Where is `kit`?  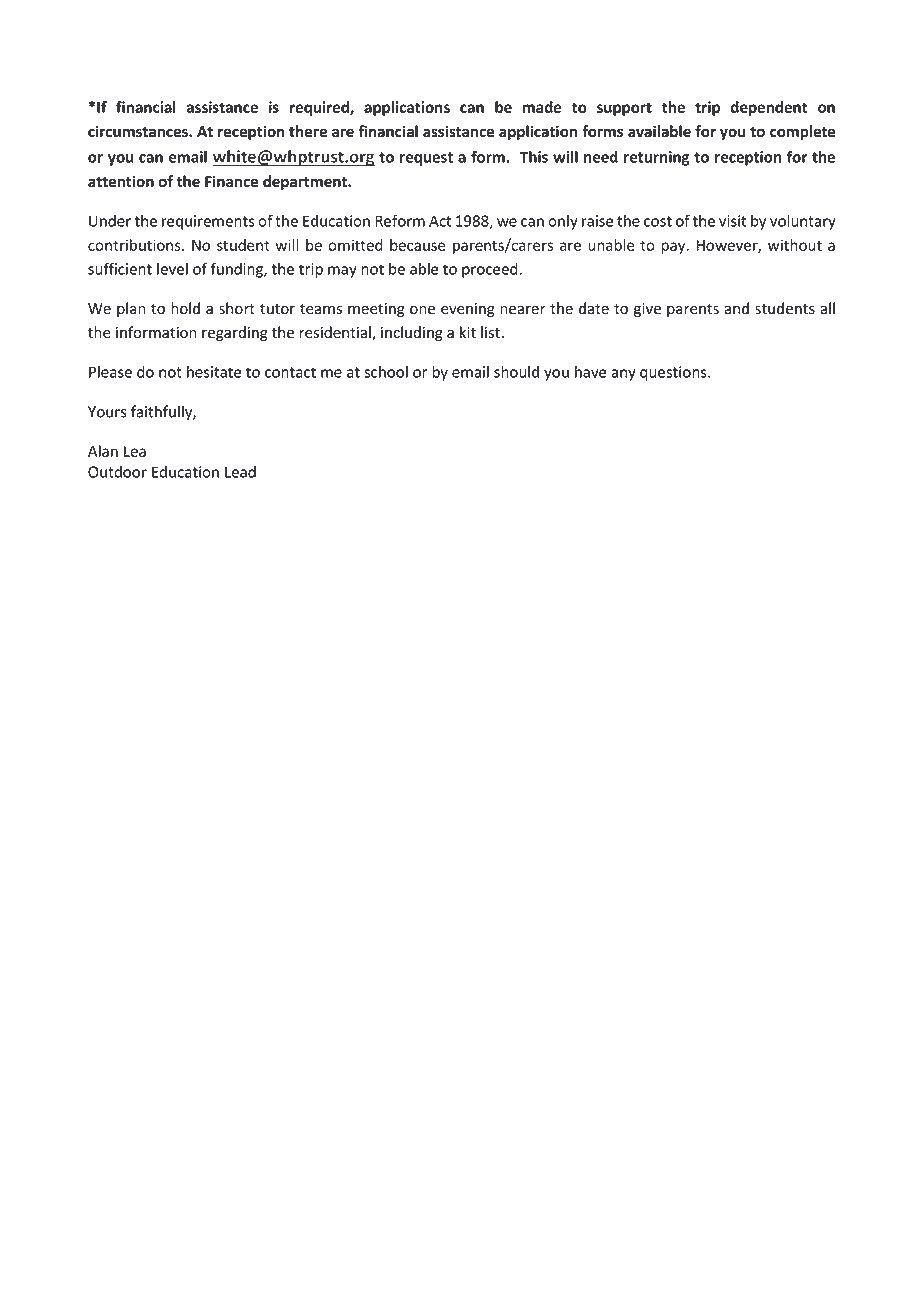
kit is located at coordinates (468, 332).
